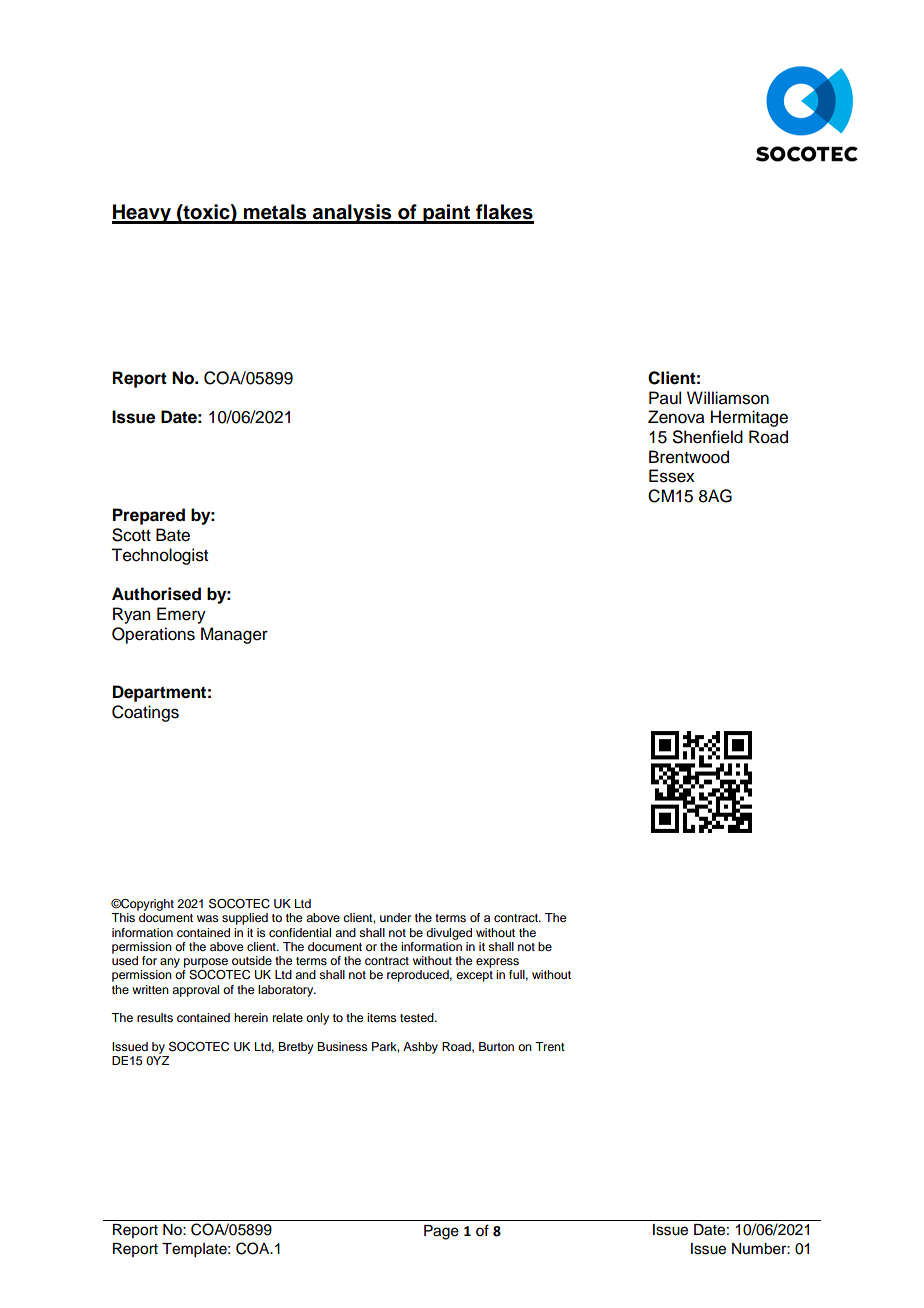 Image resolution: width=924 pixels, height=1308 pixels. What do you see at coordinates (155, 1017) in the image?
I see `results` at bounding box center [155, 1017].
